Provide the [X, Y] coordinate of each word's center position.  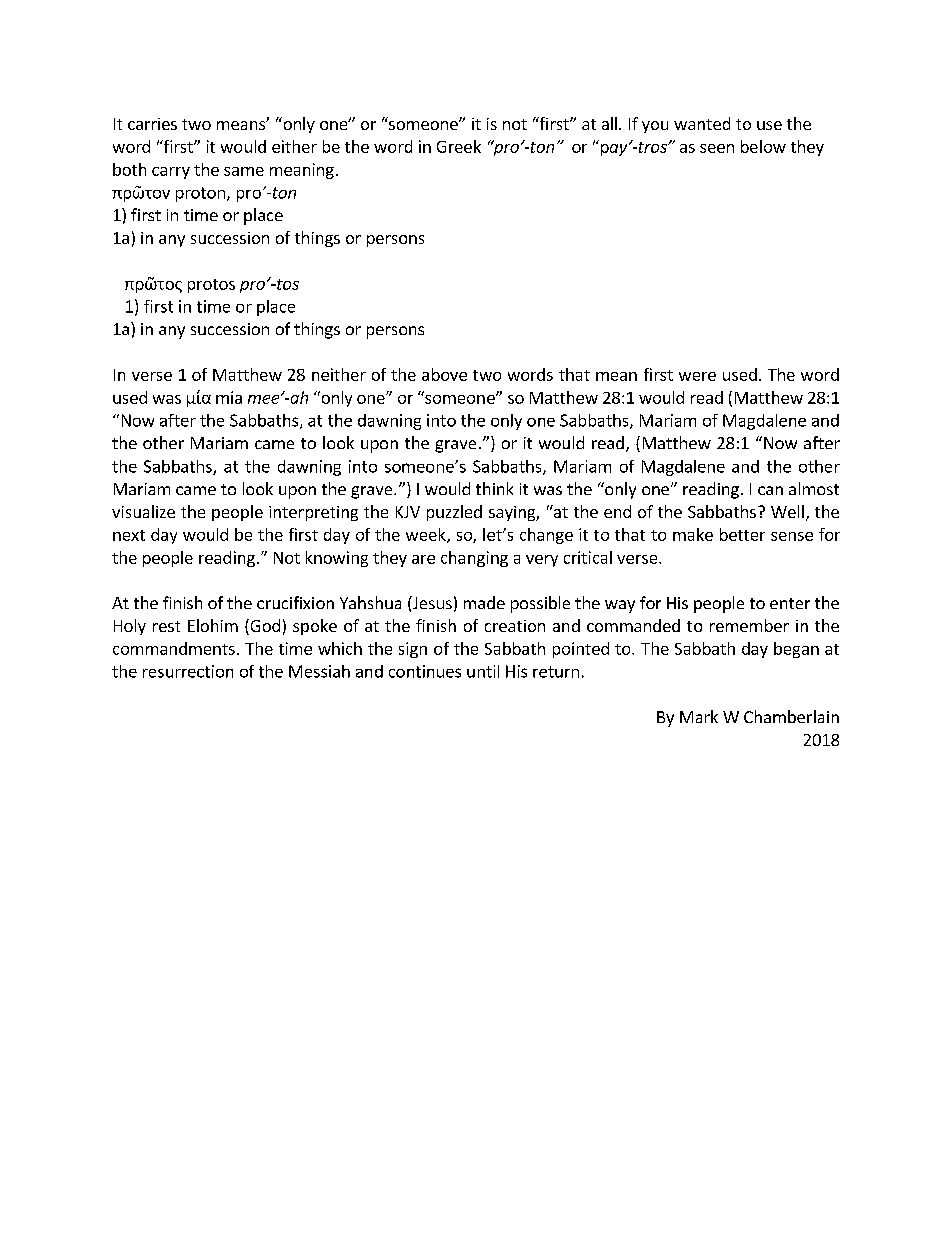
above [444, 374]
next [129, 535]
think [494, 488]
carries [152, 124]
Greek [459, 146]
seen [717, 148]
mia [229, 397]
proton [200, 194]
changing [474, 559]
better [742, 534]
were [697, 376]
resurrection [188, 671]
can [770, 490]
